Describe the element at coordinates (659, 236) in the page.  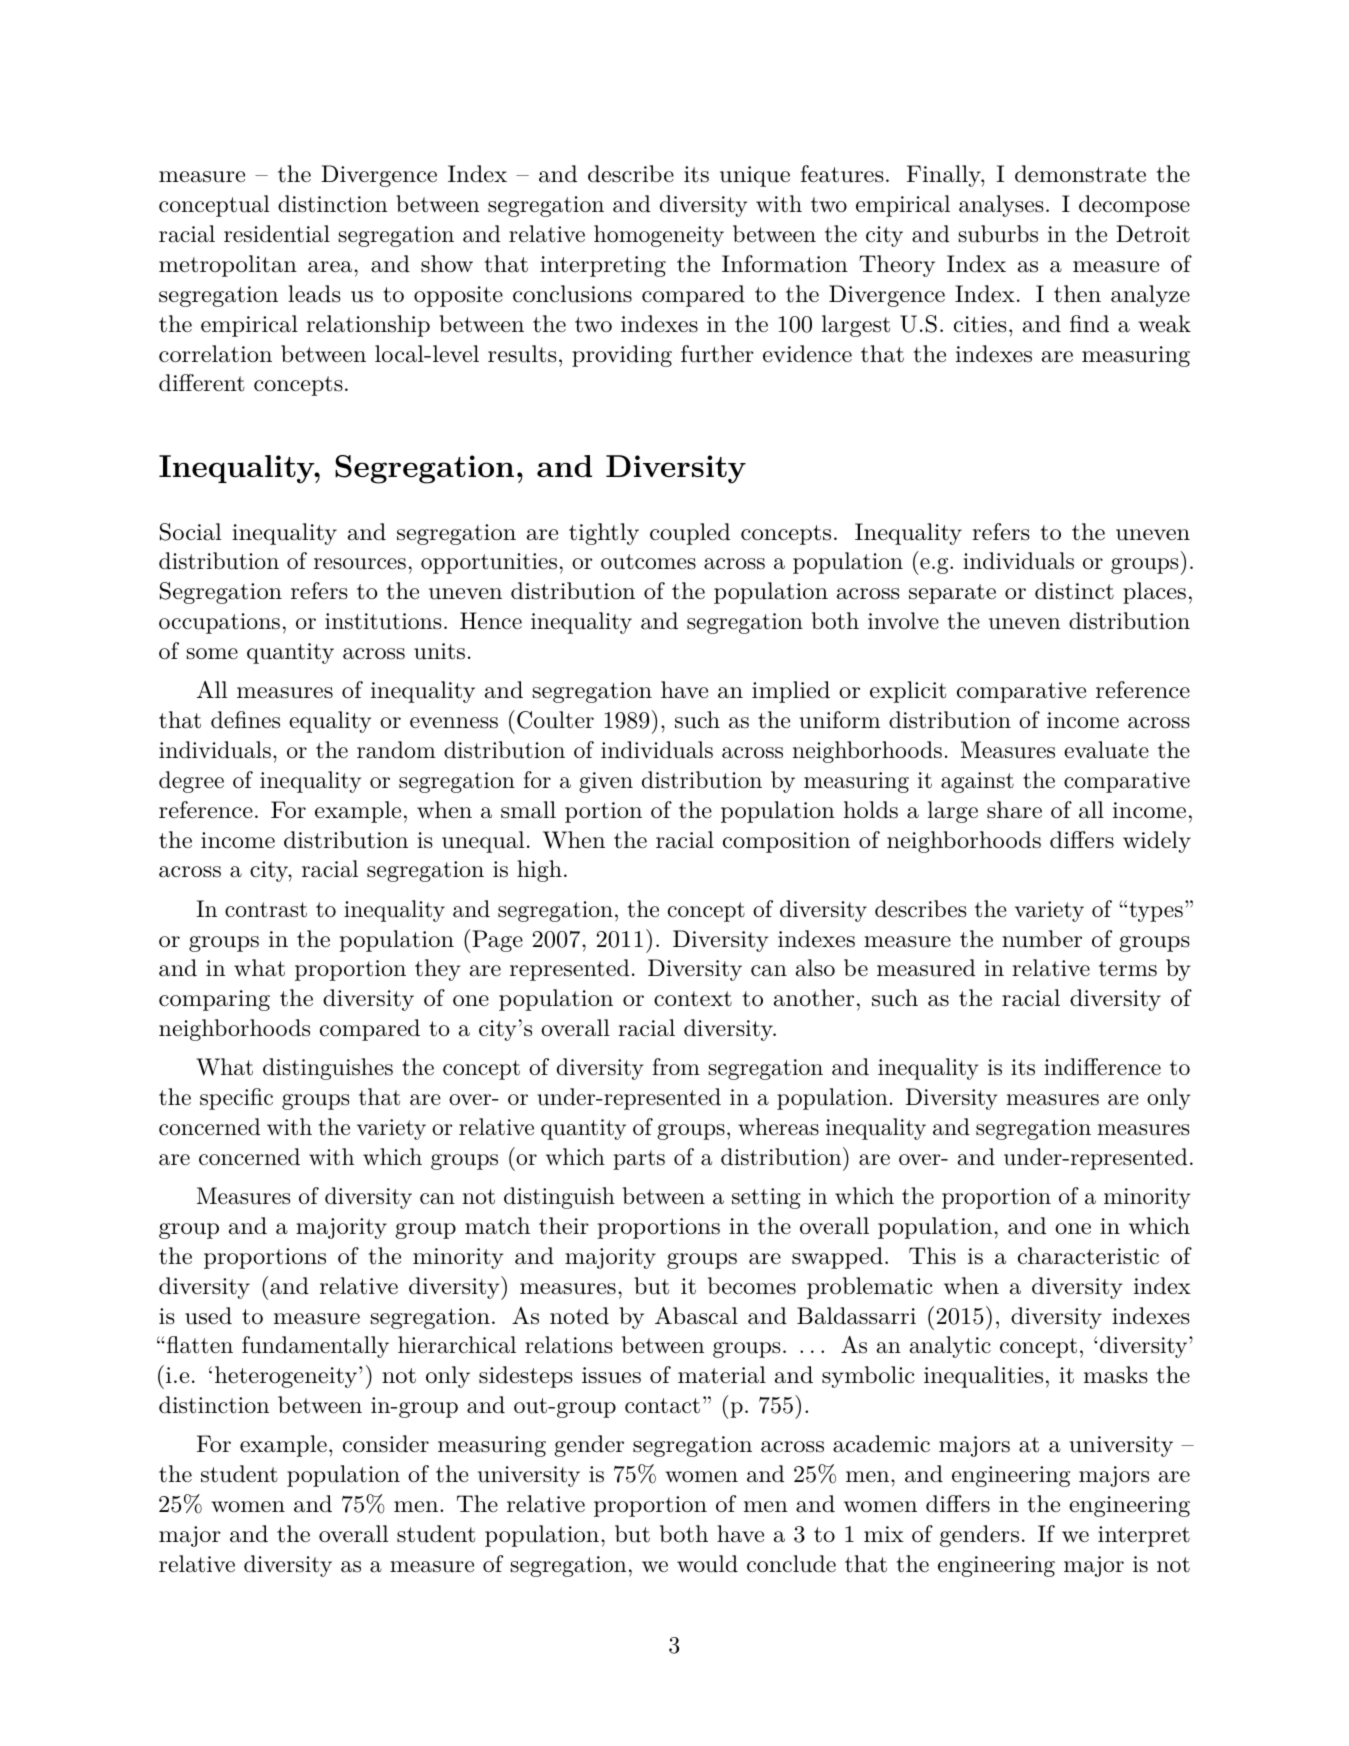
I see `homogeneity` at that location.
